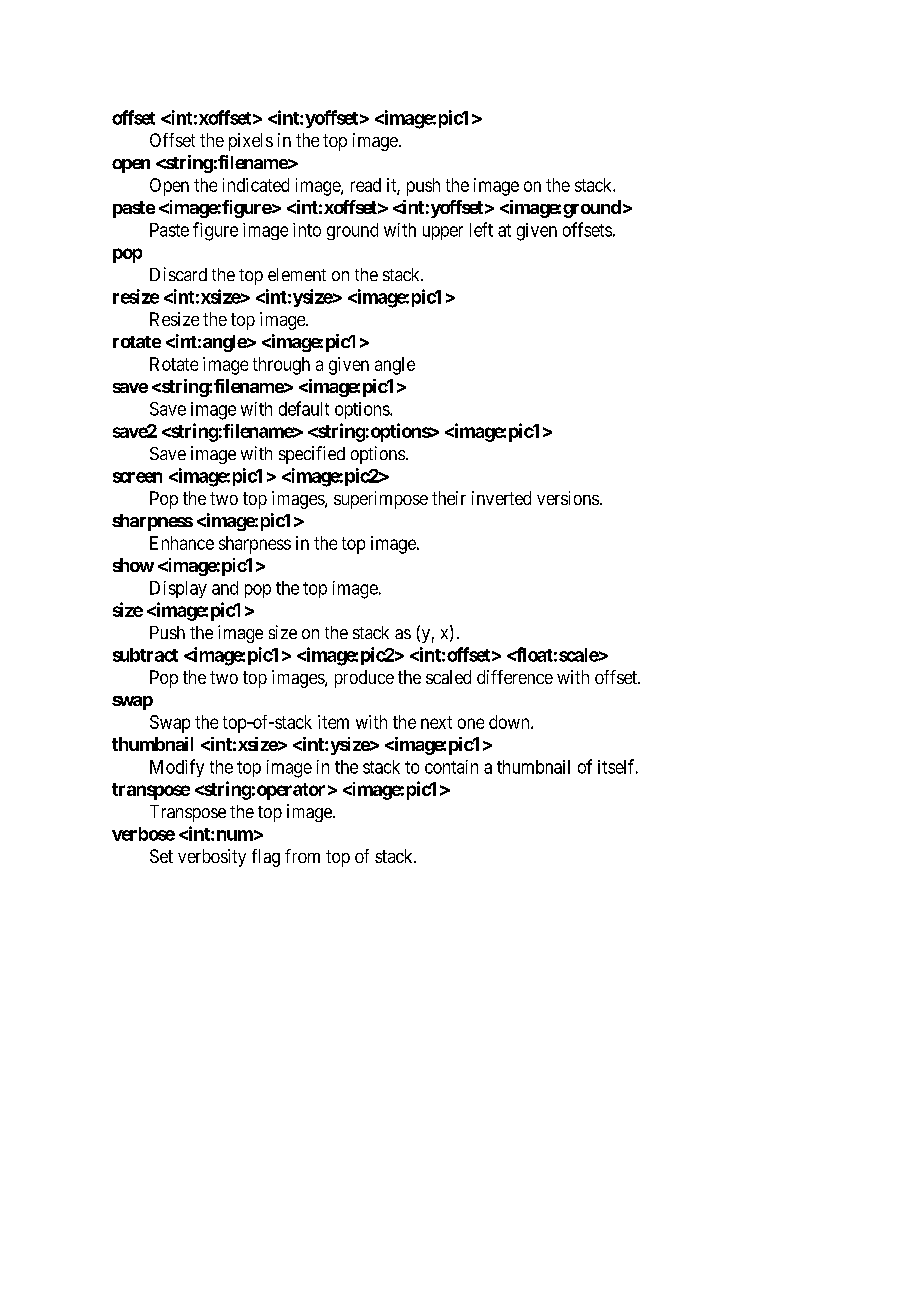 The width and height of the document is (924, 1308). Describe the element at coordinates (212, 858) in the document. I see `verbosity` at that location.
